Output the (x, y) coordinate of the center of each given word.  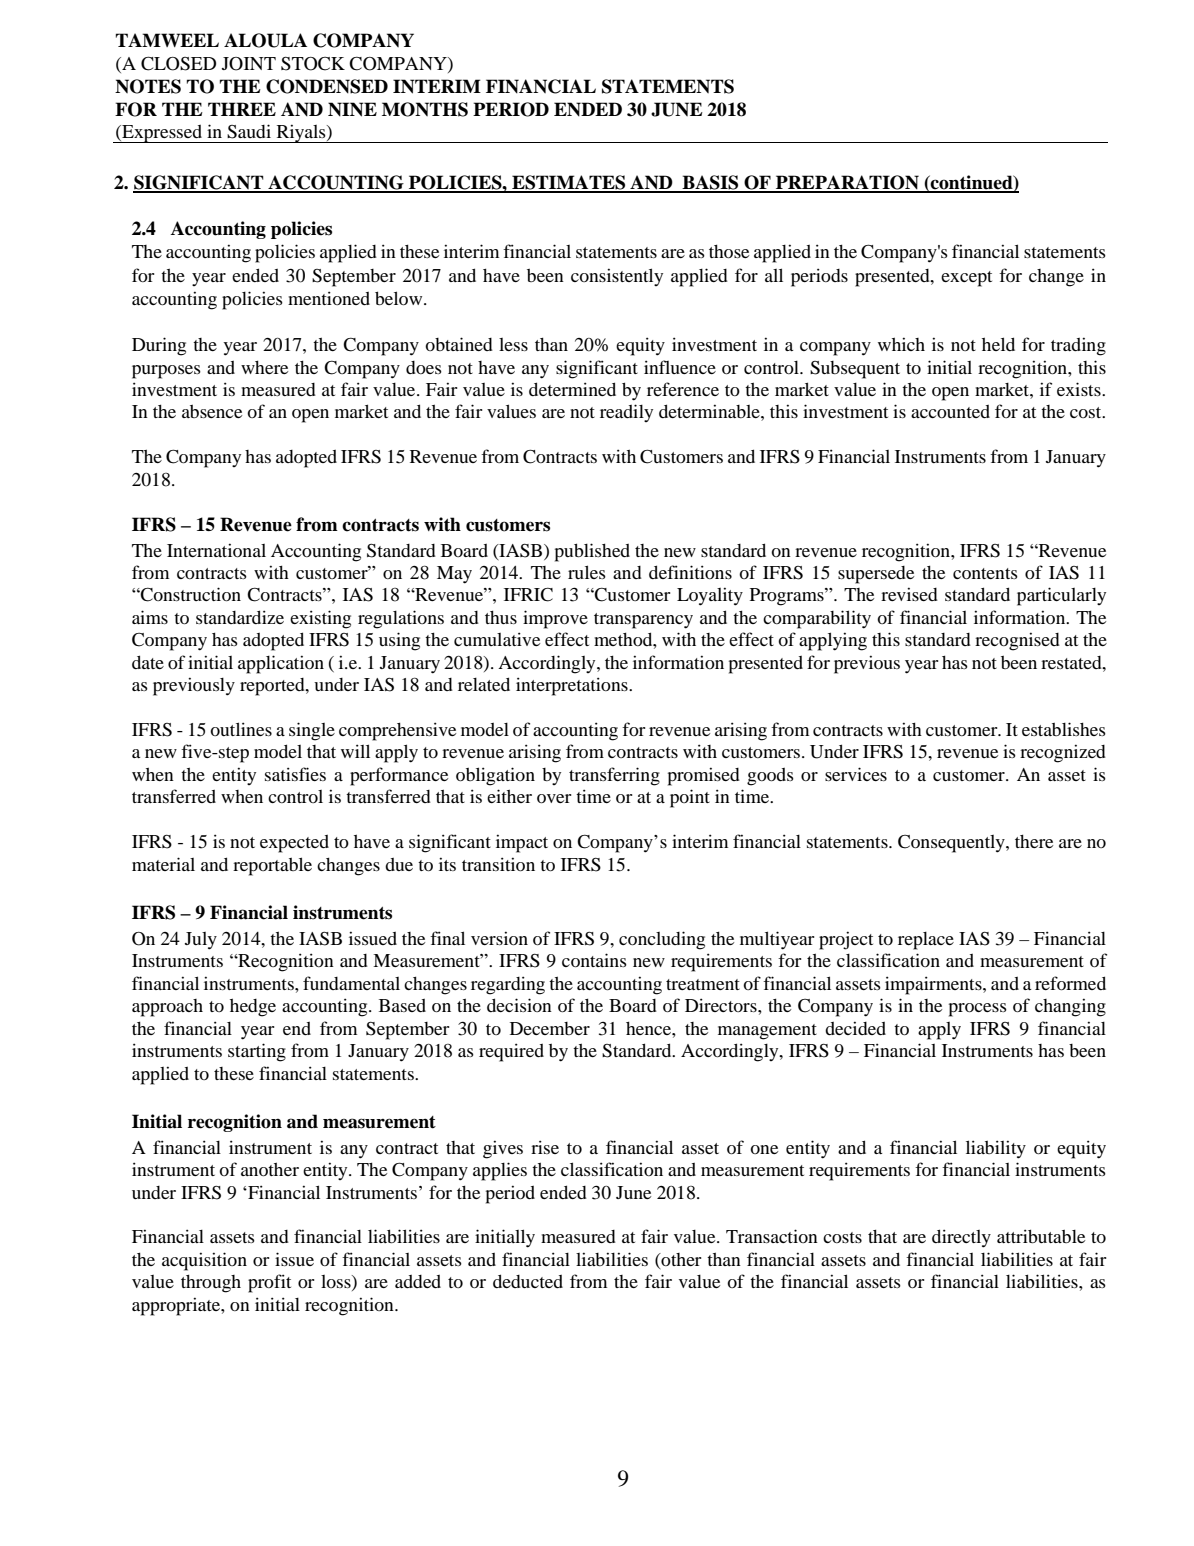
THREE (242, 109)
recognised (1017, 641)
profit (269, 1283)
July (201, 941)
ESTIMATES (569, 183)
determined (572, 389)
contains (594, 960)
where (264, 367)
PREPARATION (847, 183)
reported (273, 687)
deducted (528, 1281)
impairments (934, 985)
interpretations (573, 686)
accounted (950, 411)
